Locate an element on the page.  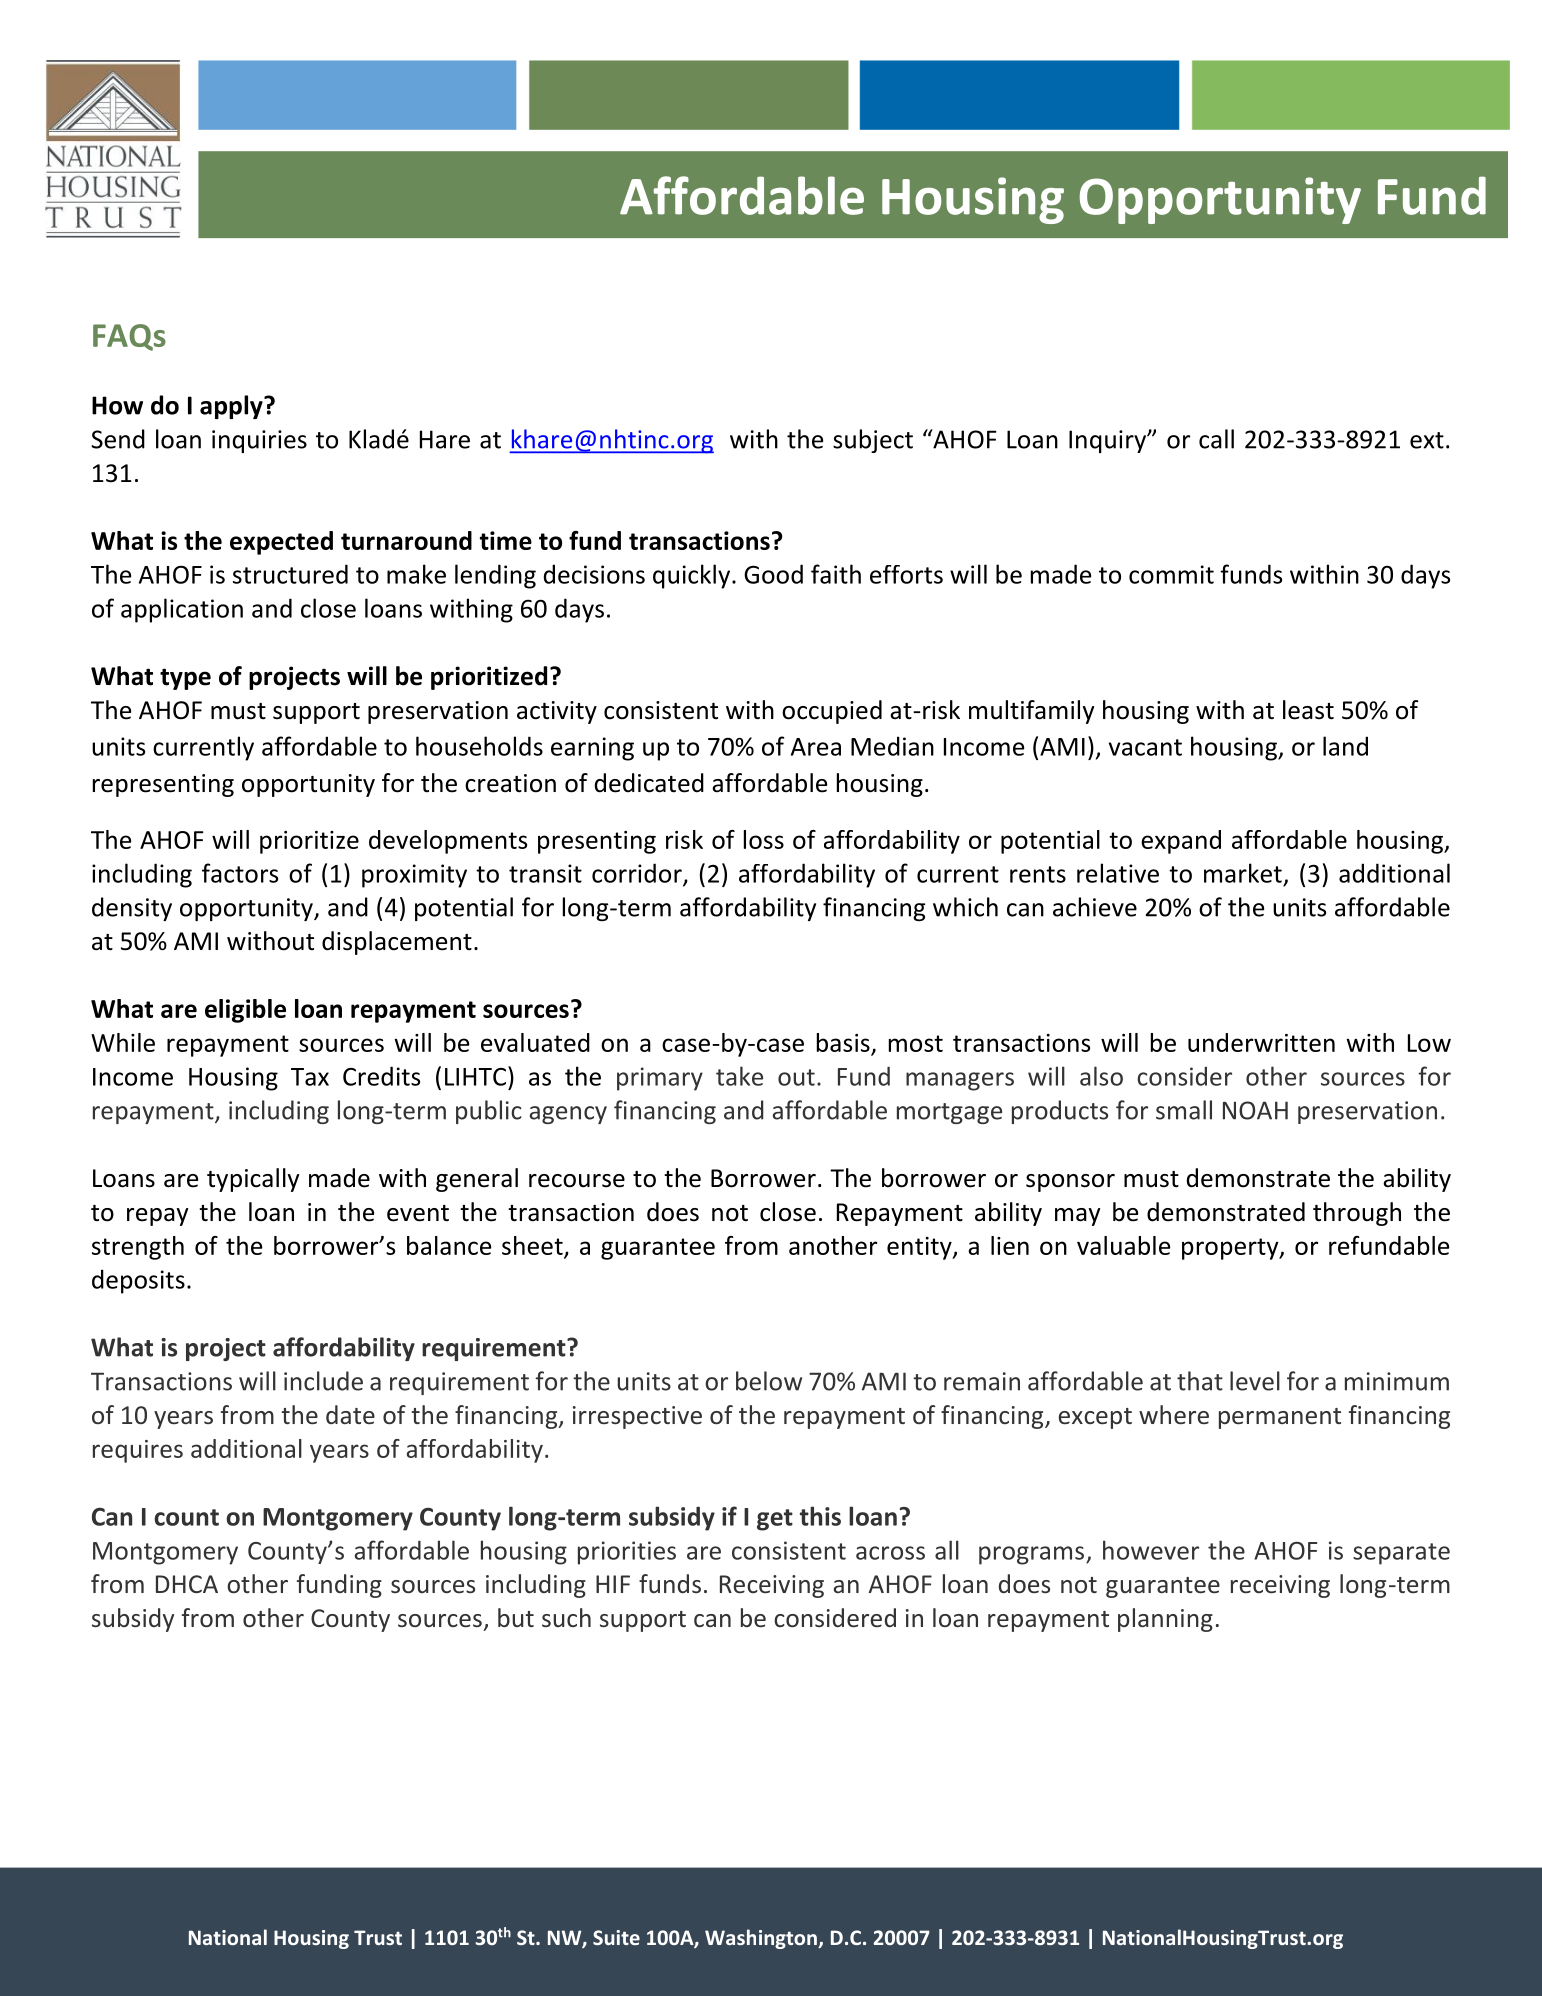
NOAH is located at coordinates (1255, 1110).
